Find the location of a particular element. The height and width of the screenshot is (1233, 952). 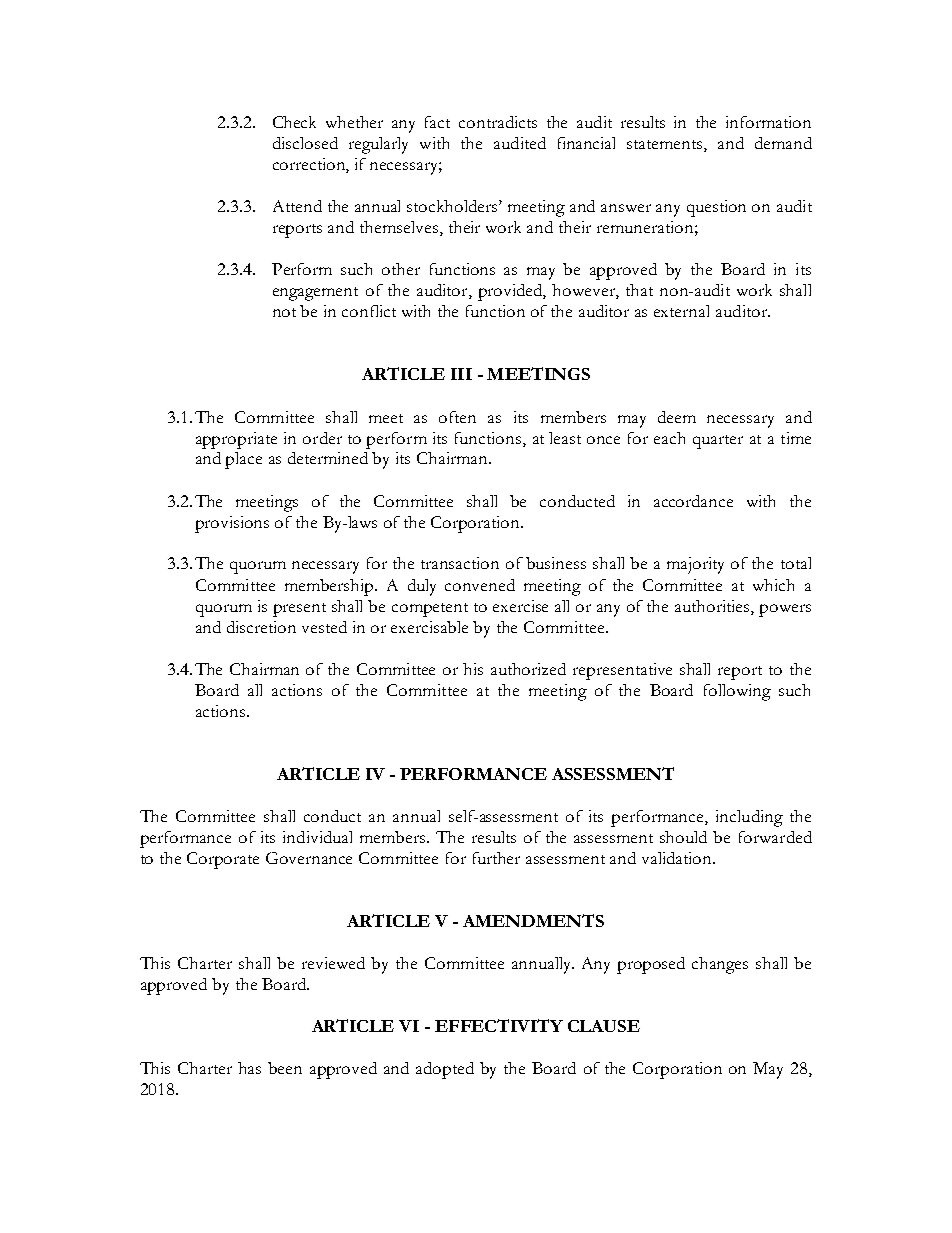

accordance is located at coordinates (693, 501).
